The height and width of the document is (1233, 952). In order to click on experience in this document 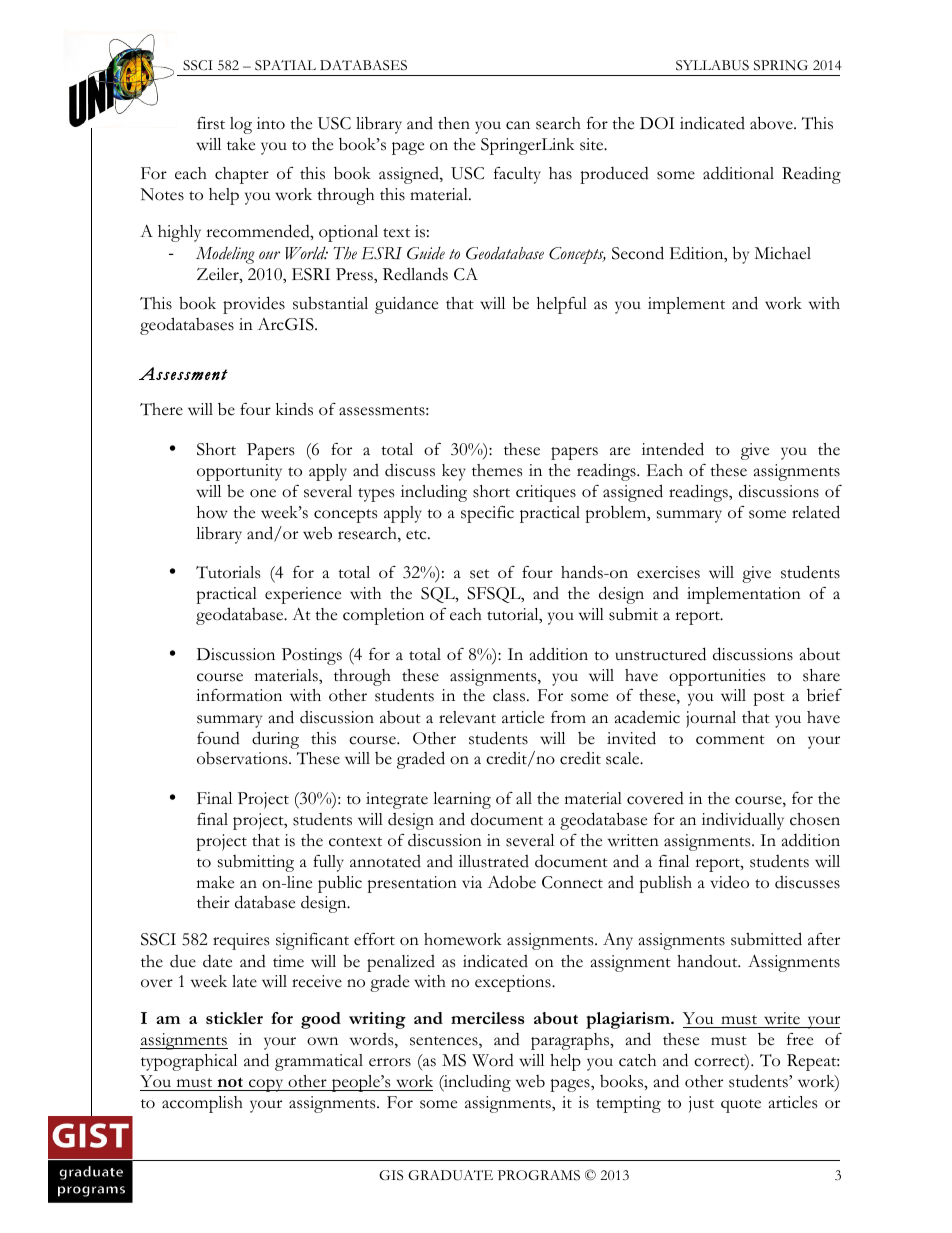, I will do `click(303, 595)`.
